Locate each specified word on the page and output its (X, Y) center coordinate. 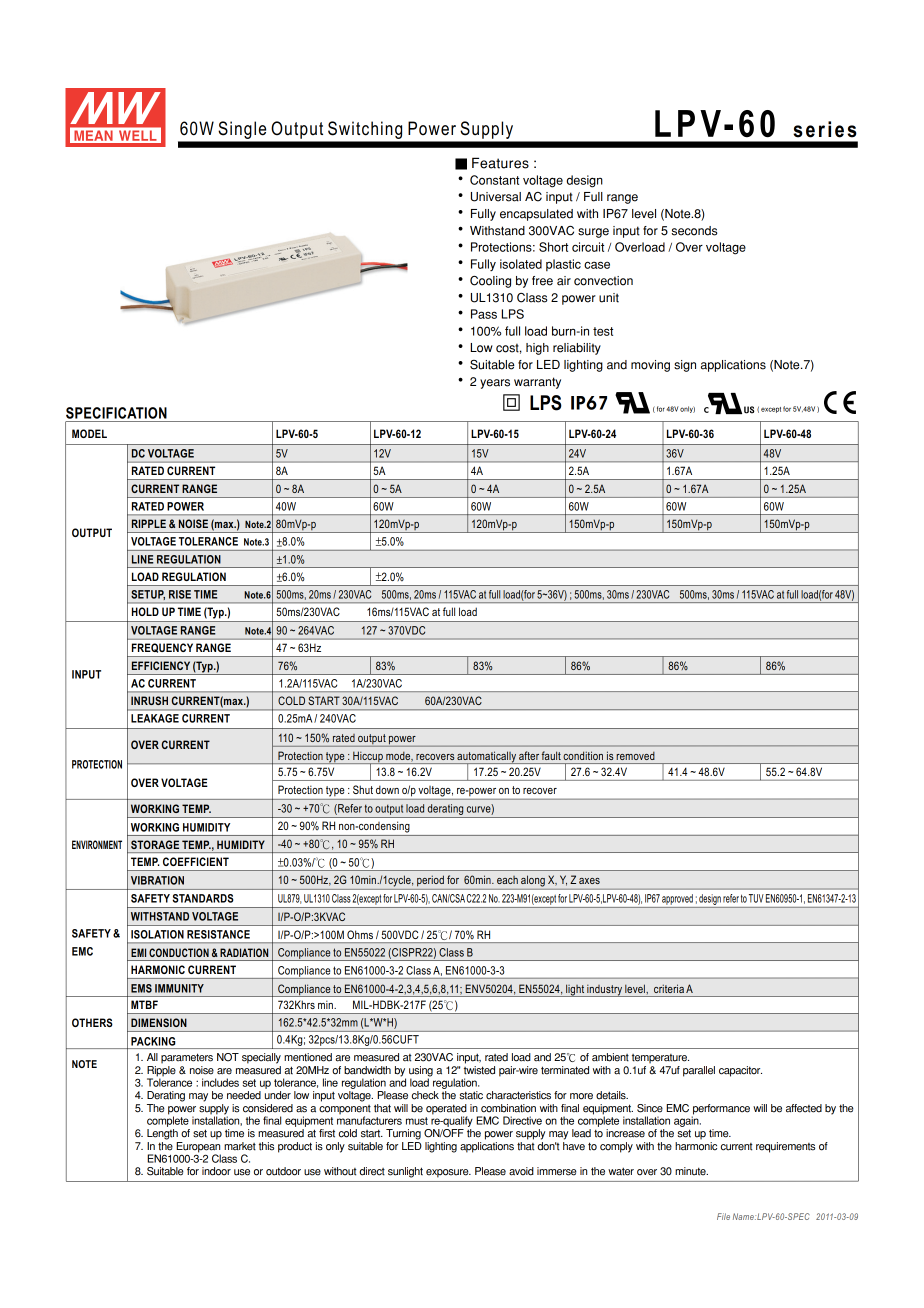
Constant (494, 180)
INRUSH (149, 700)
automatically (486, 758)
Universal (496, 197)
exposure (448, 1173)
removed (635, 756)
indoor (216, 1171)
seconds (694, 231)
